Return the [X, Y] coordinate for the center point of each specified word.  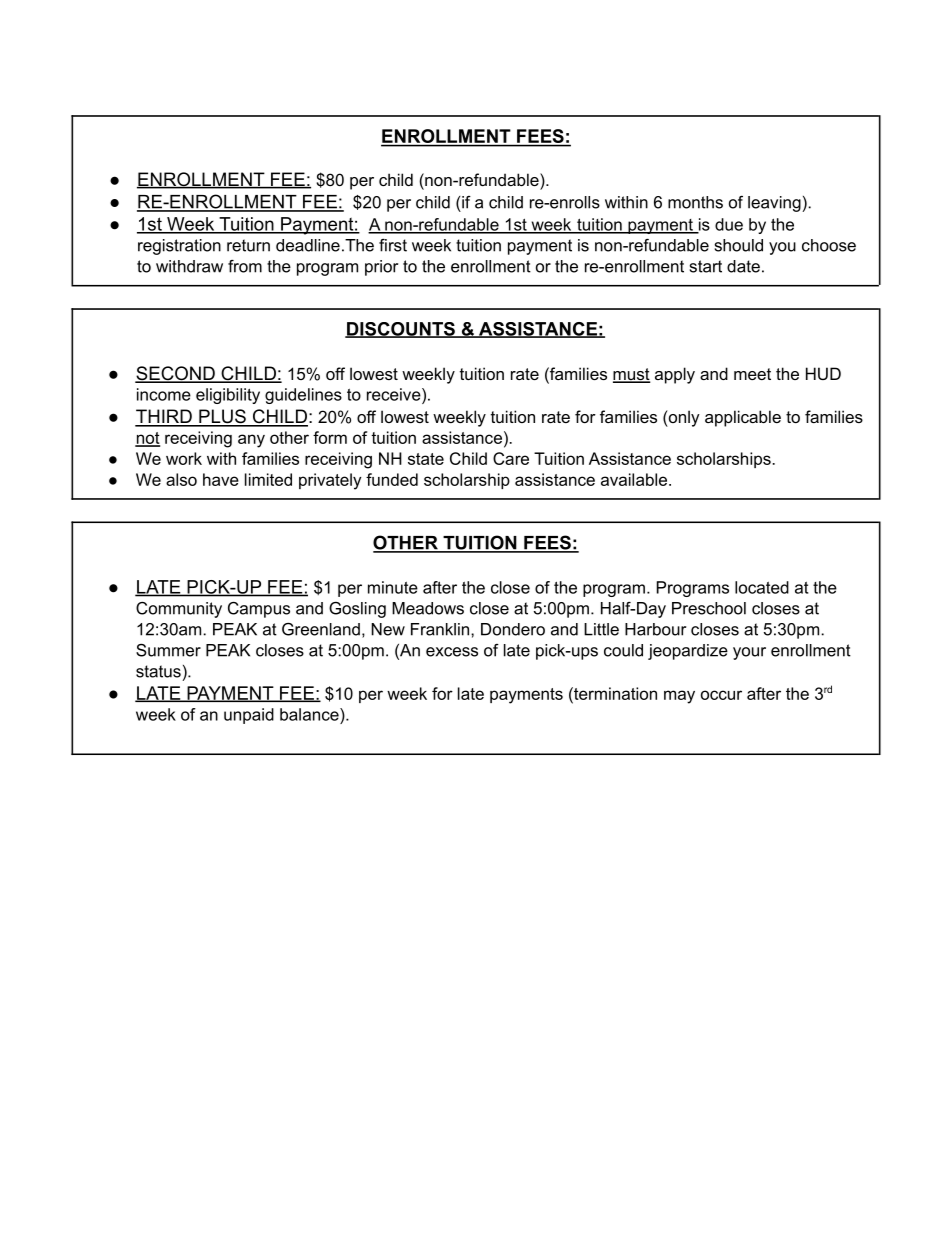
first [393, 245]
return [248, 245]
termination [614, 693]
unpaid [249, 716]
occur [721, 695]
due [729, 224]
